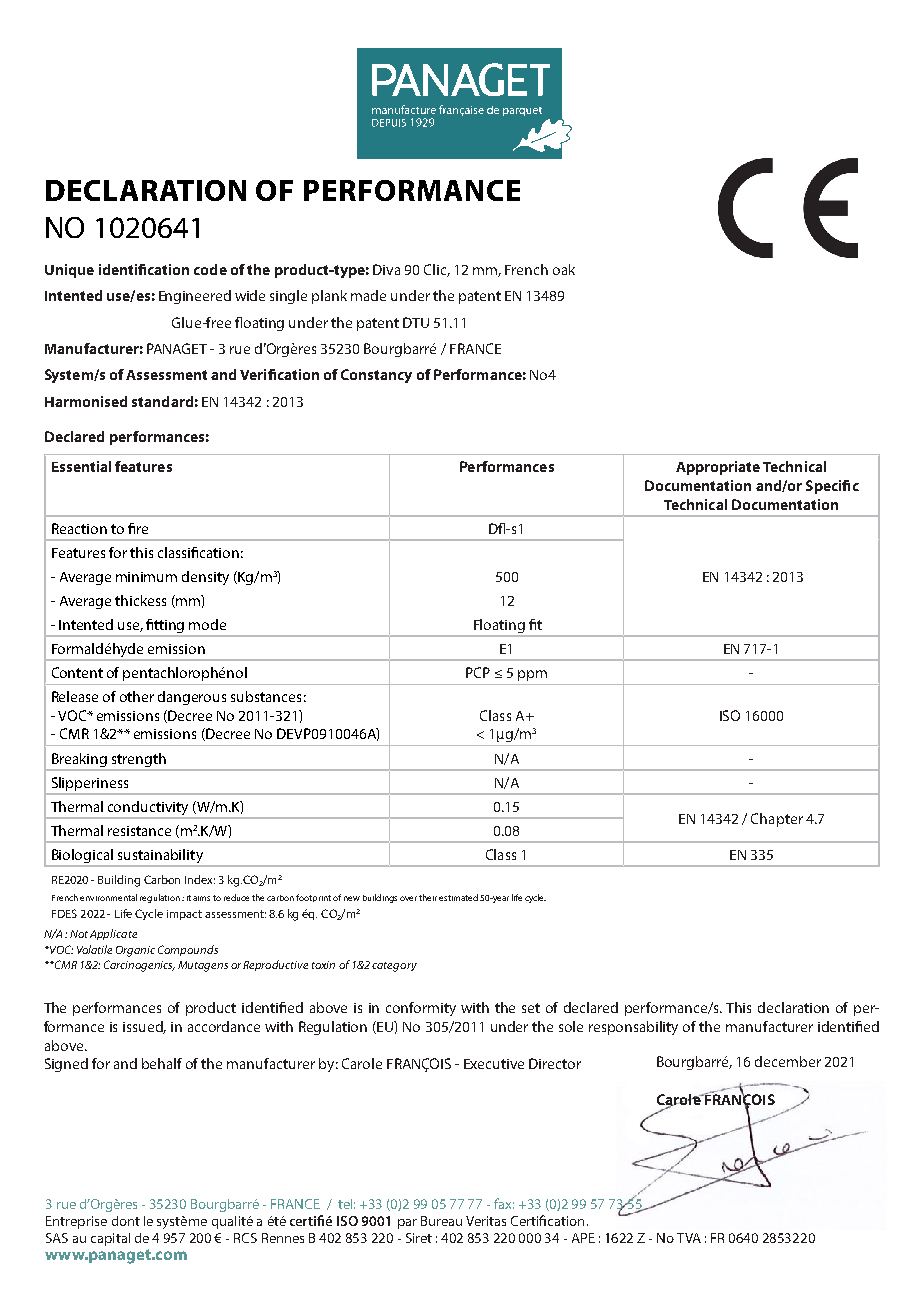  What do you see at coordinates (386, 269) in the screenshot?
I see `Diva` at bounding box center [386, 269].
